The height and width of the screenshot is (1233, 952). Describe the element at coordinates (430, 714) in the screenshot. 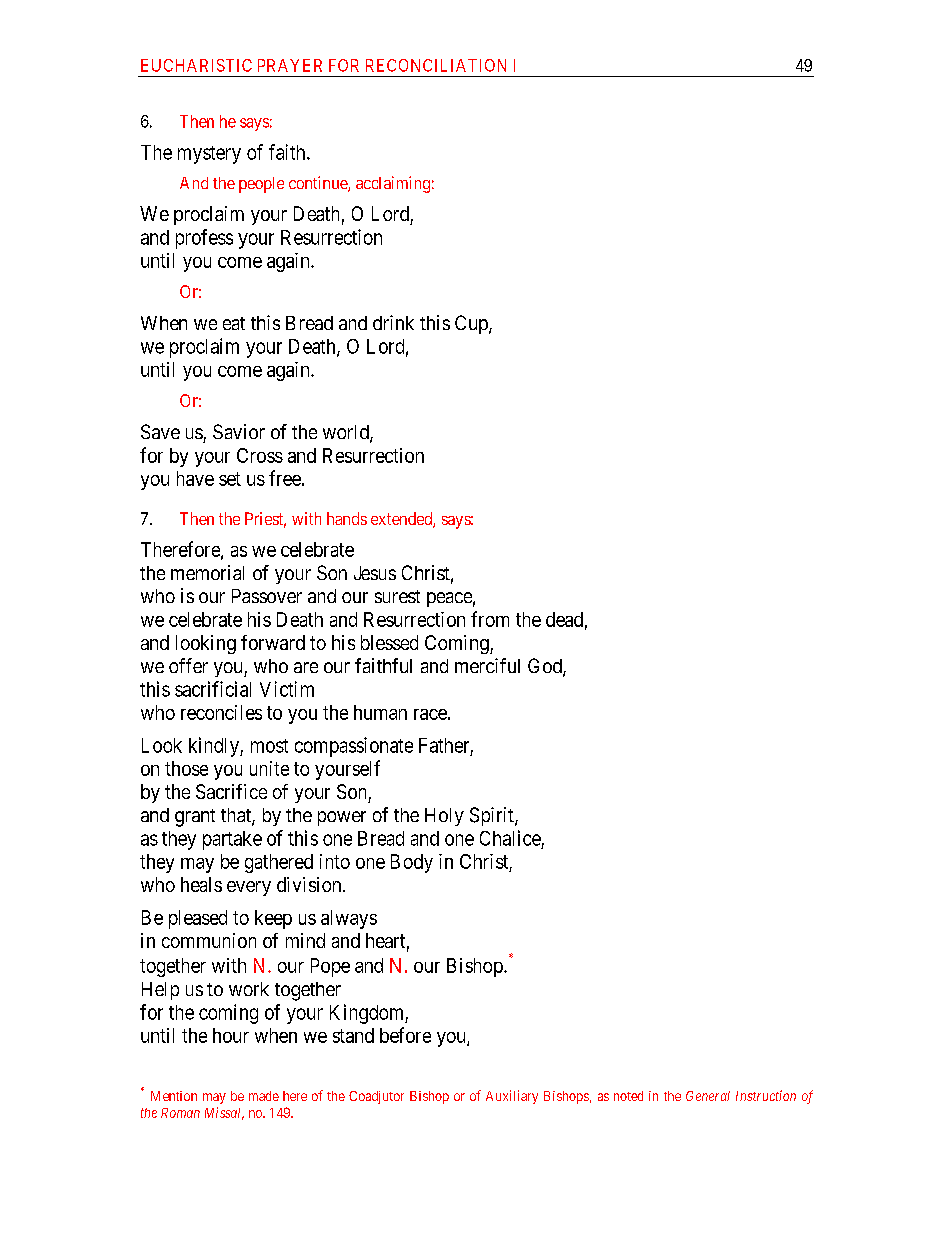

I see `race` at that location.
